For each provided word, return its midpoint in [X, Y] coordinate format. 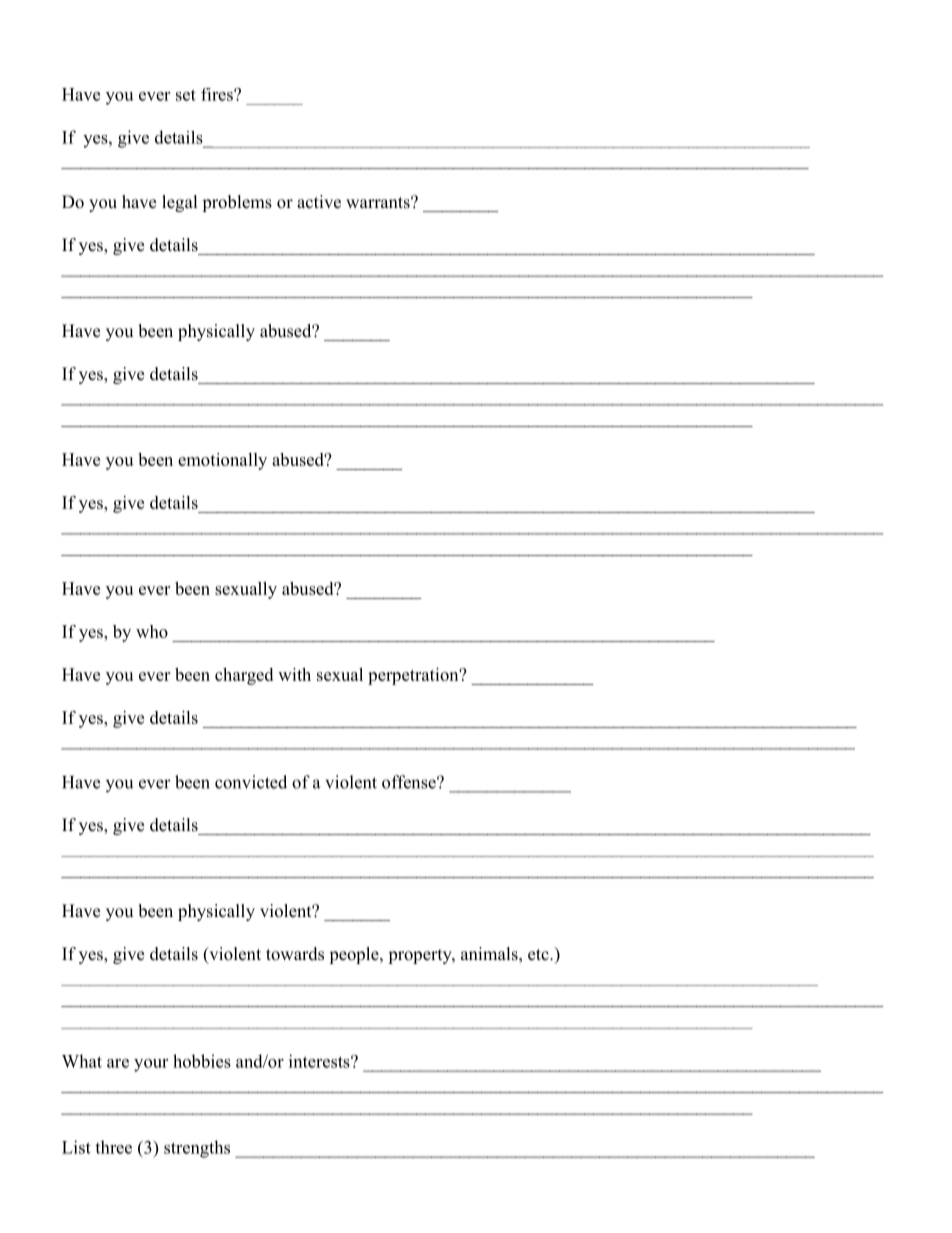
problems [237, 203]
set [186, 95]
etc [539, 955]
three [113, 1147]
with [294, 674]
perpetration [414, 676]
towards [295, 954]
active [319, 202]
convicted [251, 782]
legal [180, 203]
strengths [197, 1149]
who [152, 631]
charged [244, 676]
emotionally [222, 461]
